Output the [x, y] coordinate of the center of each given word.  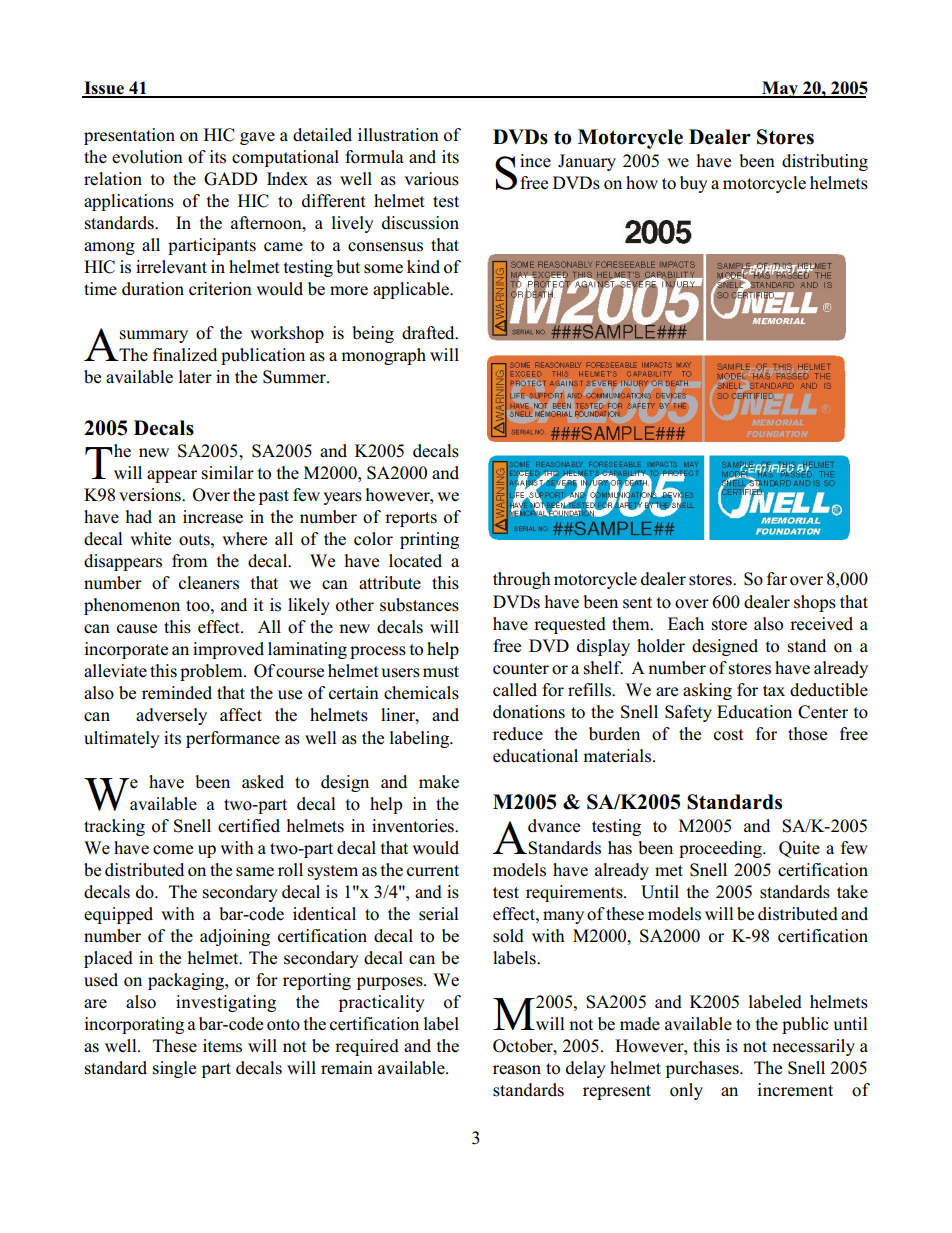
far [777, 578]
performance [233, 739]
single [174, 1069]
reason [517, 1070]
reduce [518, 734]
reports [411, 519]
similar [228, 473]
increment [795, 1090]
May [780, 89]
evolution [147, 157]
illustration [398, 135]
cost [729, 735]
